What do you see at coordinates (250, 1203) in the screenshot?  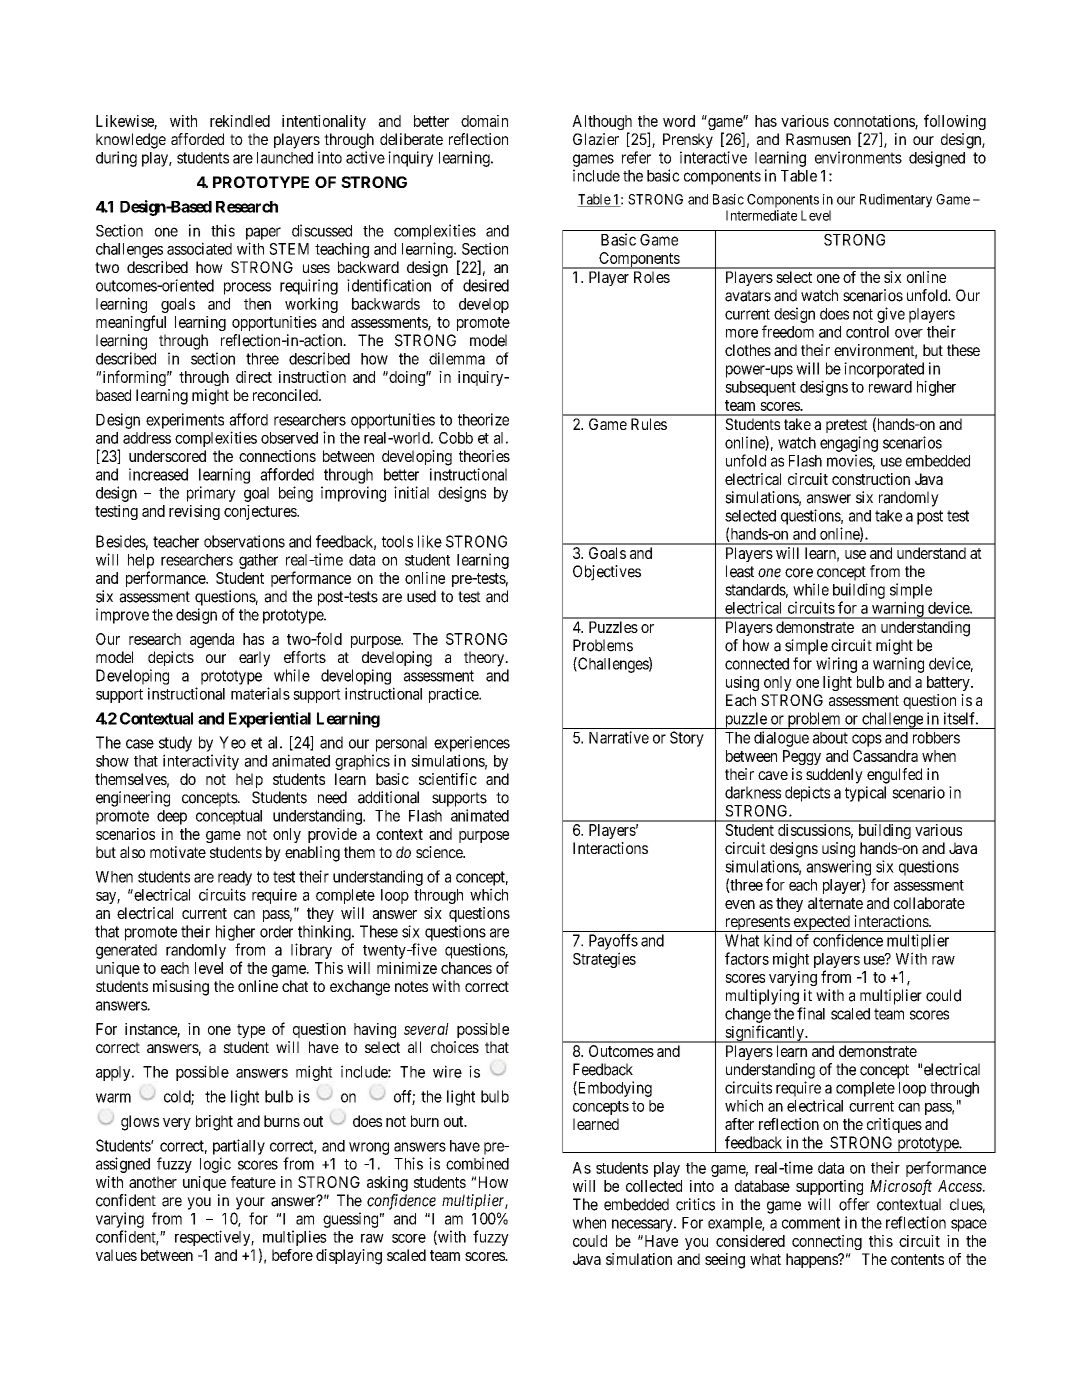 I see `your` at bounding box center [250, 1203].
